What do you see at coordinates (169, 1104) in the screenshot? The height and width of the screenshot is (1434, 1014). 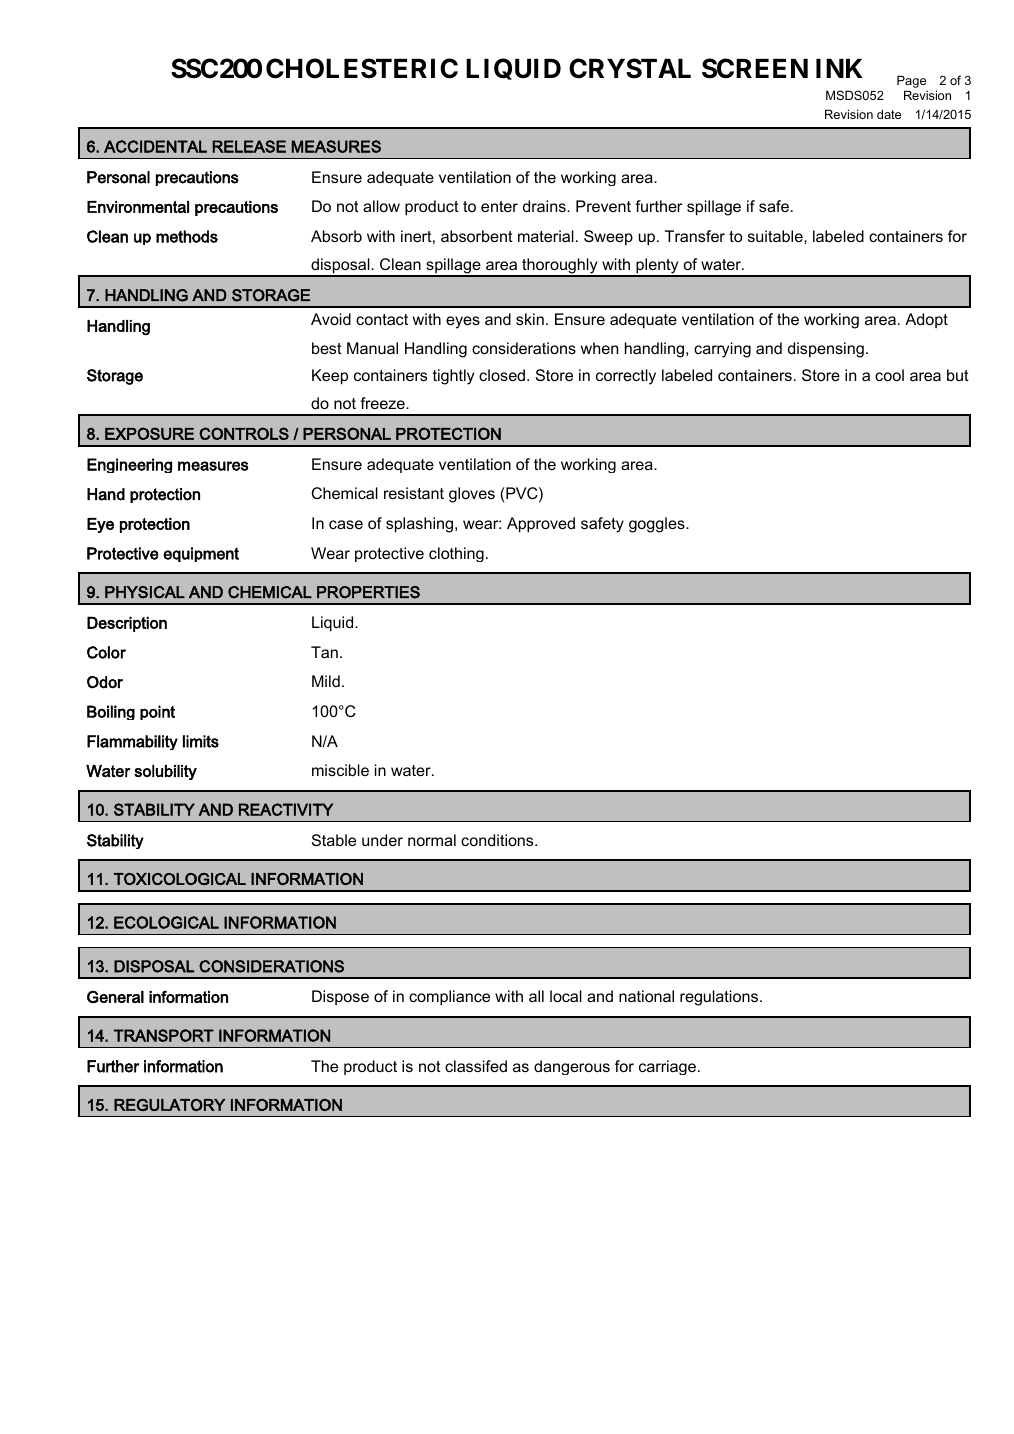 I see `REGULATORY` at bounding box center [169, 1104].
